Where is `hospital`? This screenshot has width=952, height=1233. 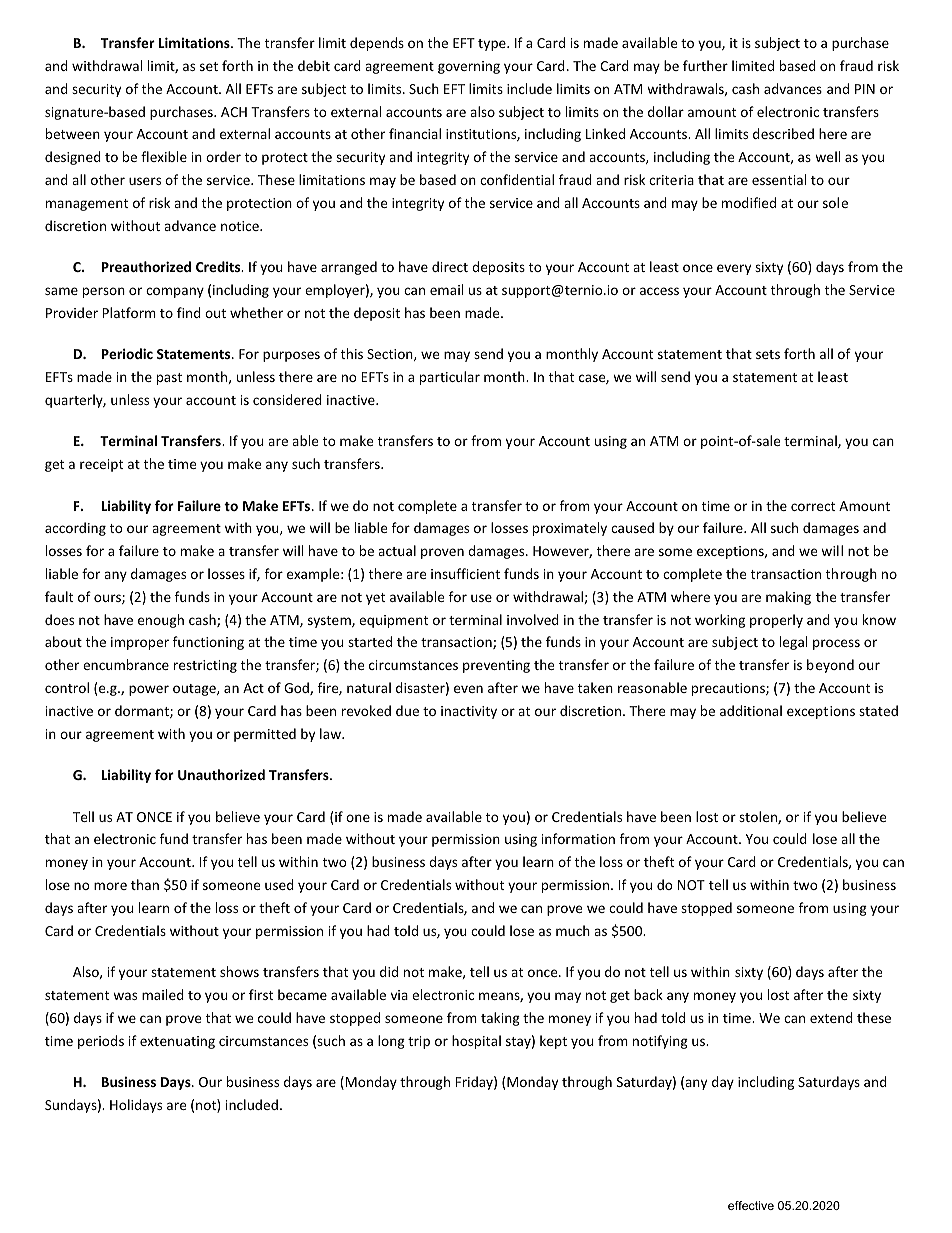 hospital is located at coordinates (476, 1042).
